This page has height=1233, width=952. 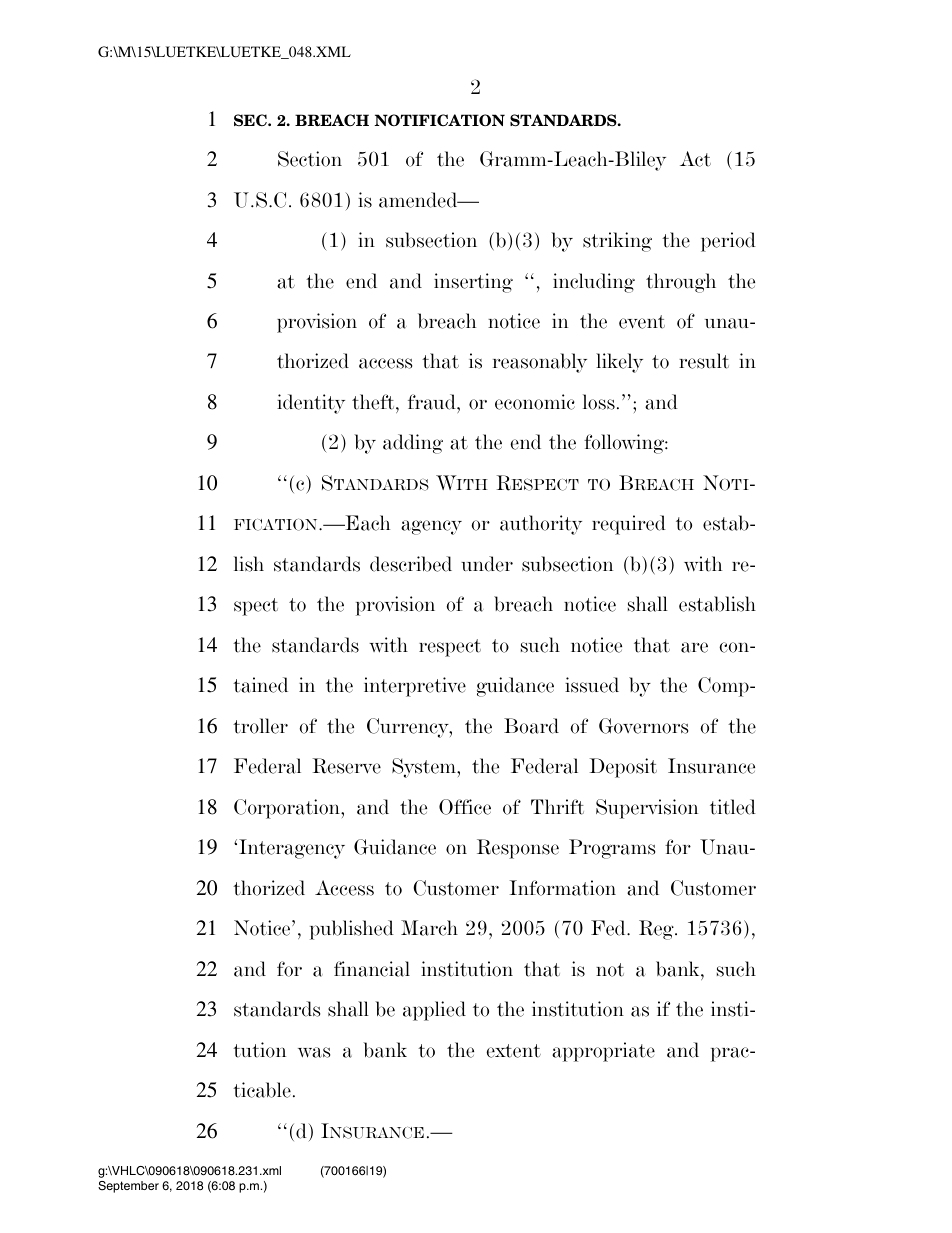 I want to click on amended, so click(x=419, y=200).
